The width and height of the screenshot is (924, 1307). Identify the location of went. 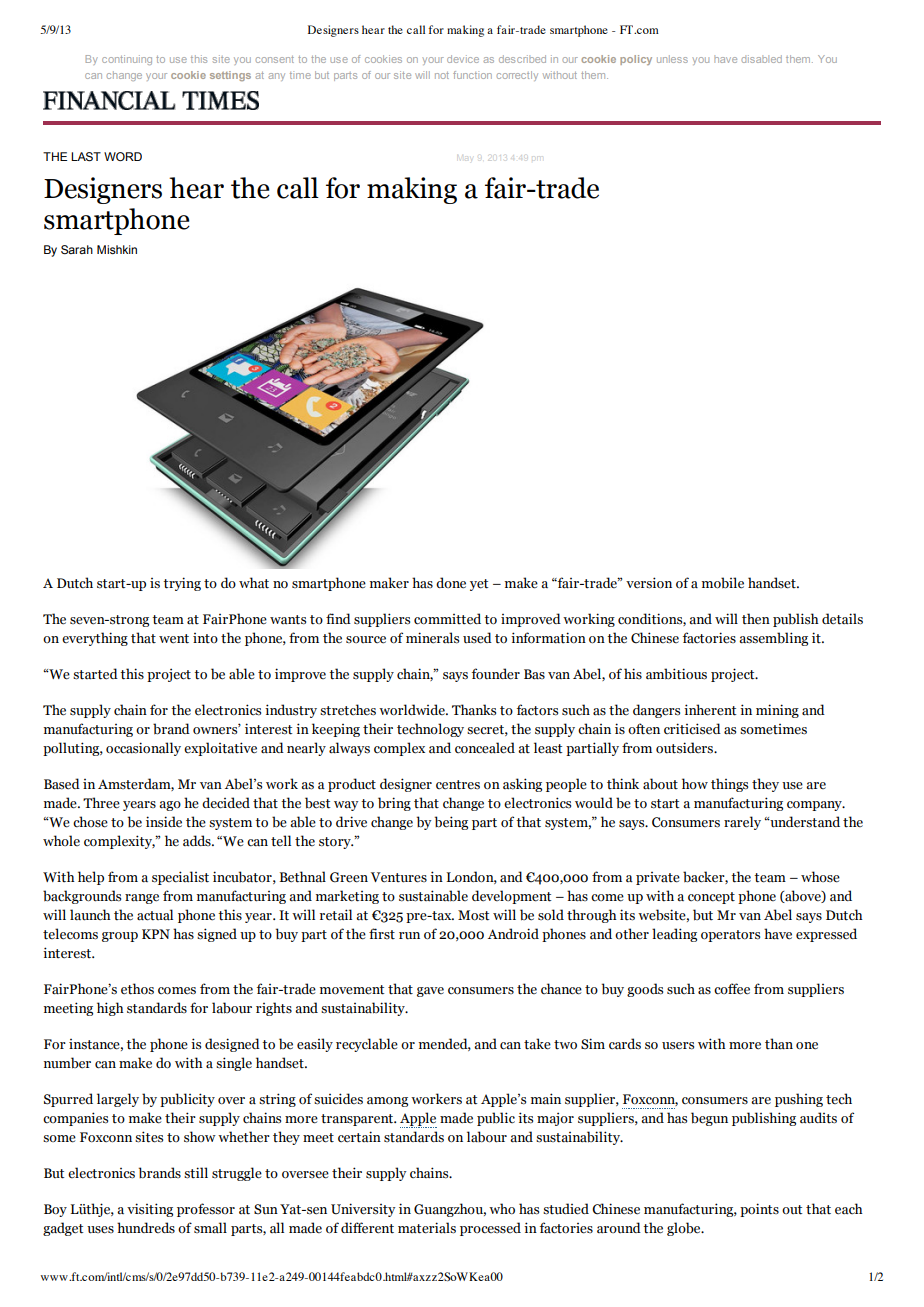
(174, 639).
